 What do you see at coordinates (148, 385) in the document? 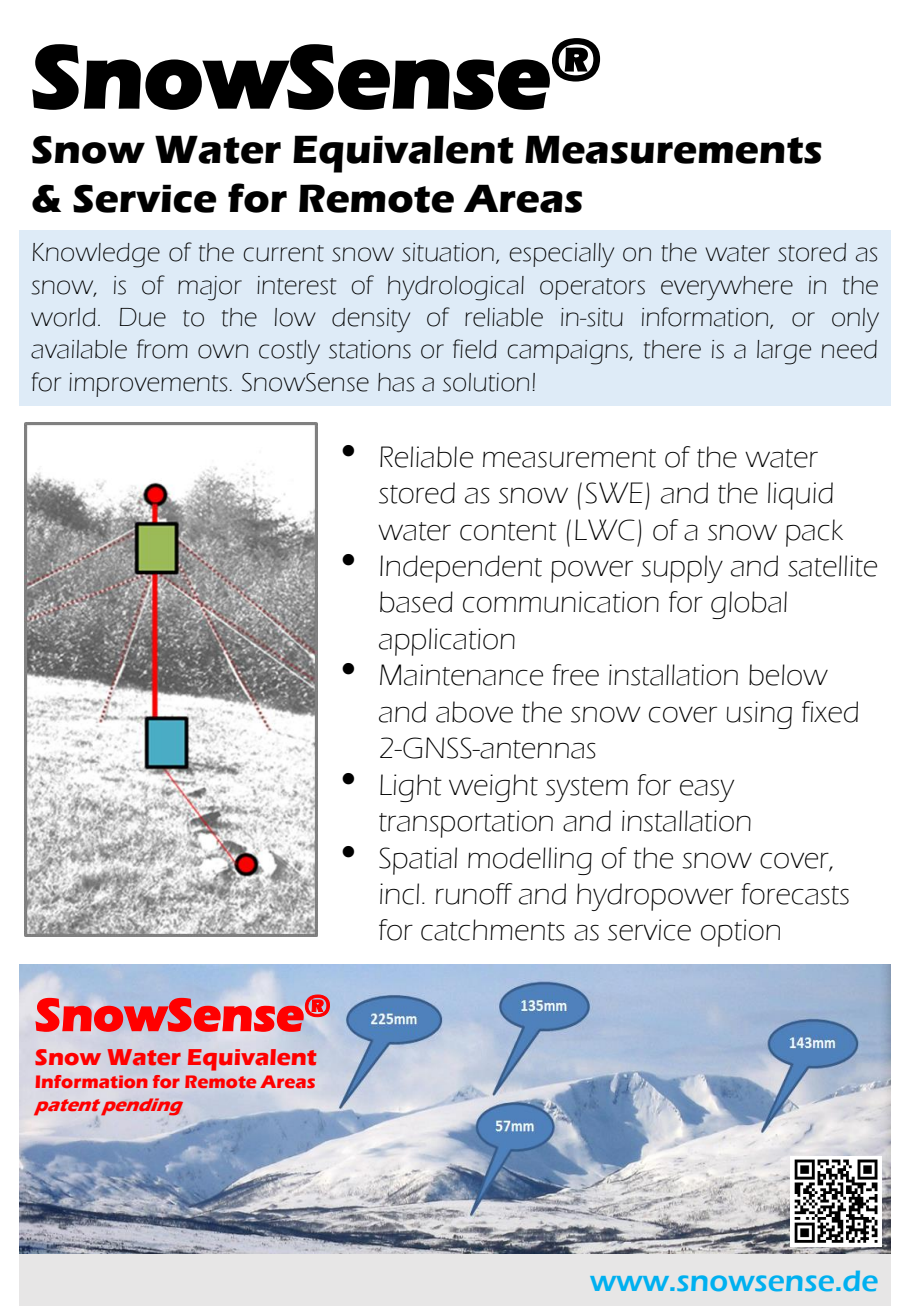
I see `improvements` at bounding box center [148, 385].
